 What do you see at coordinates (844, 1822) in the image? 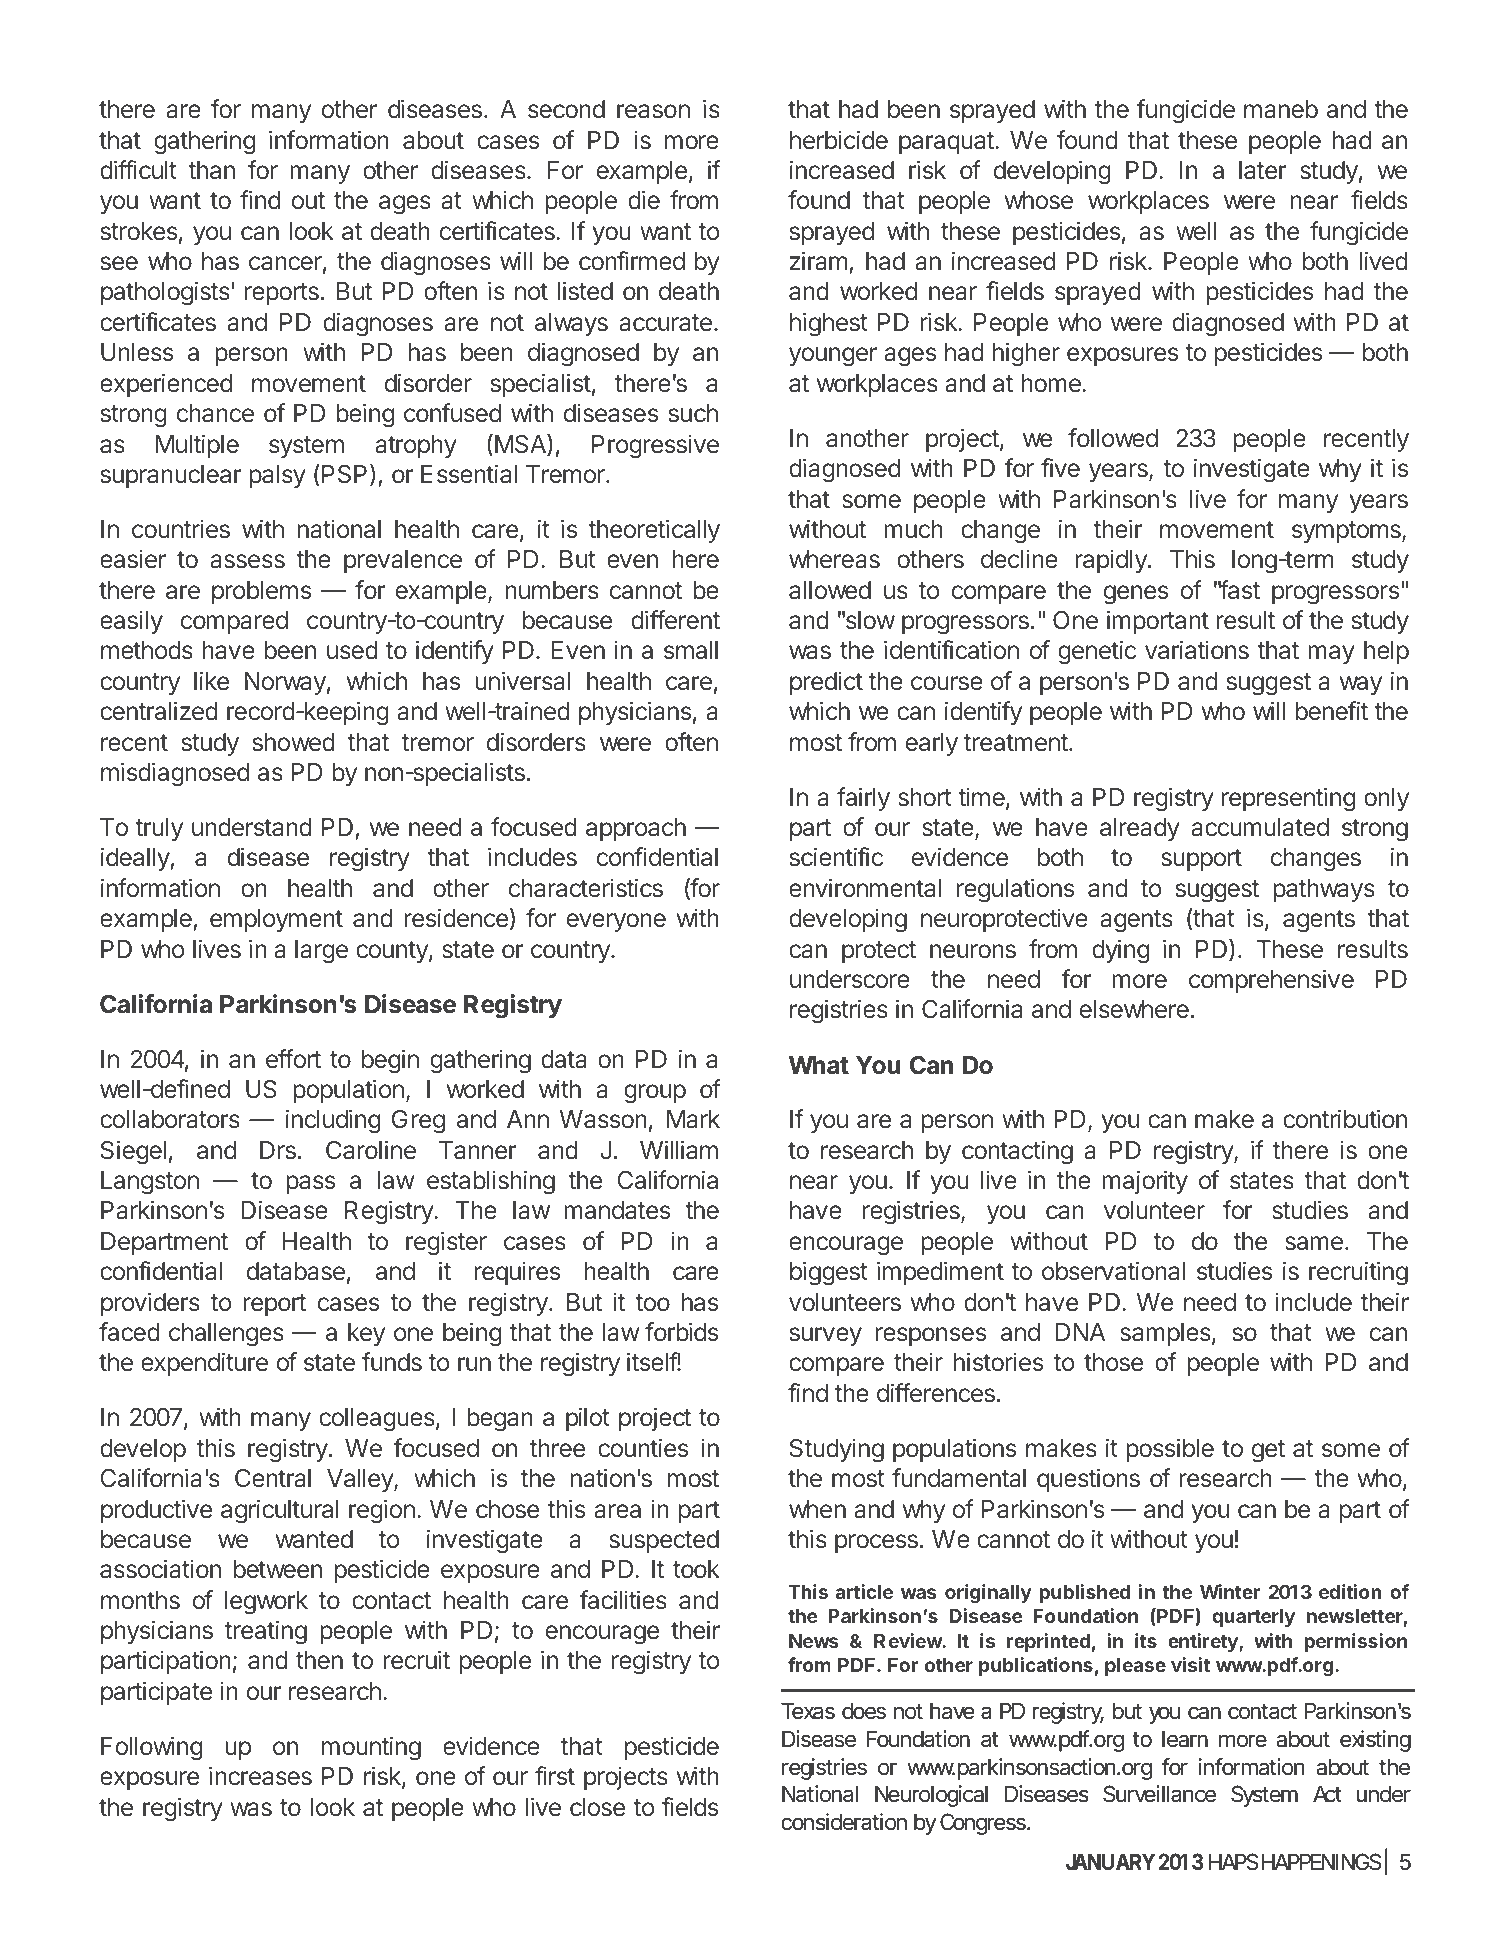
I see `consideration` at bounding box center [844, 1822].
